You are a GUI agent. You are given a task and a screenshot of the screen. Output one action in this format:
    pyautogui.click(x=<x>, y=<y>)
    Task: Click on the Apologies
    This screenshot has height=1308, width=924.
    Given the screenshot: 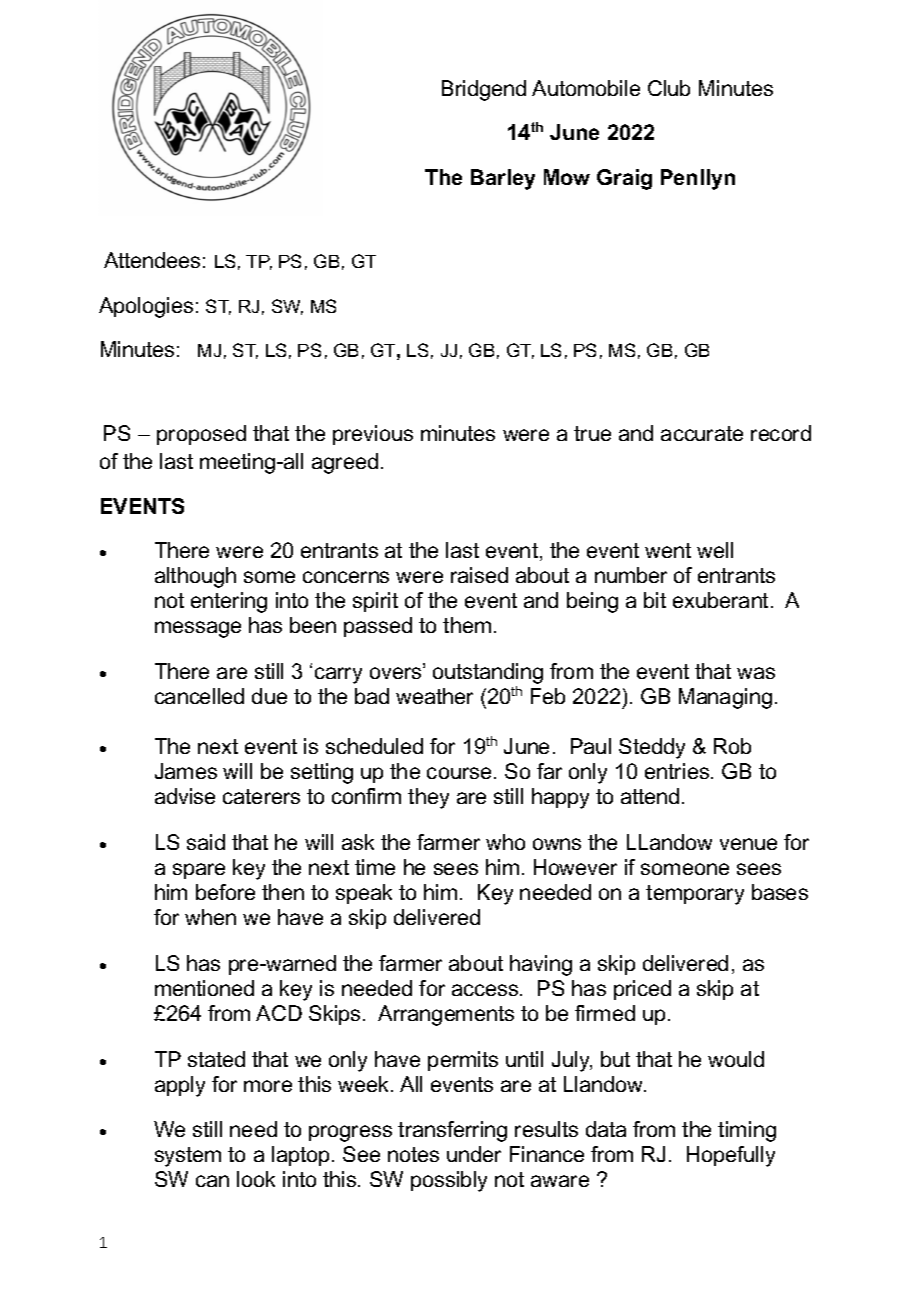 What is the action you would take?
    pyautogui.click(x=146, y=307)
